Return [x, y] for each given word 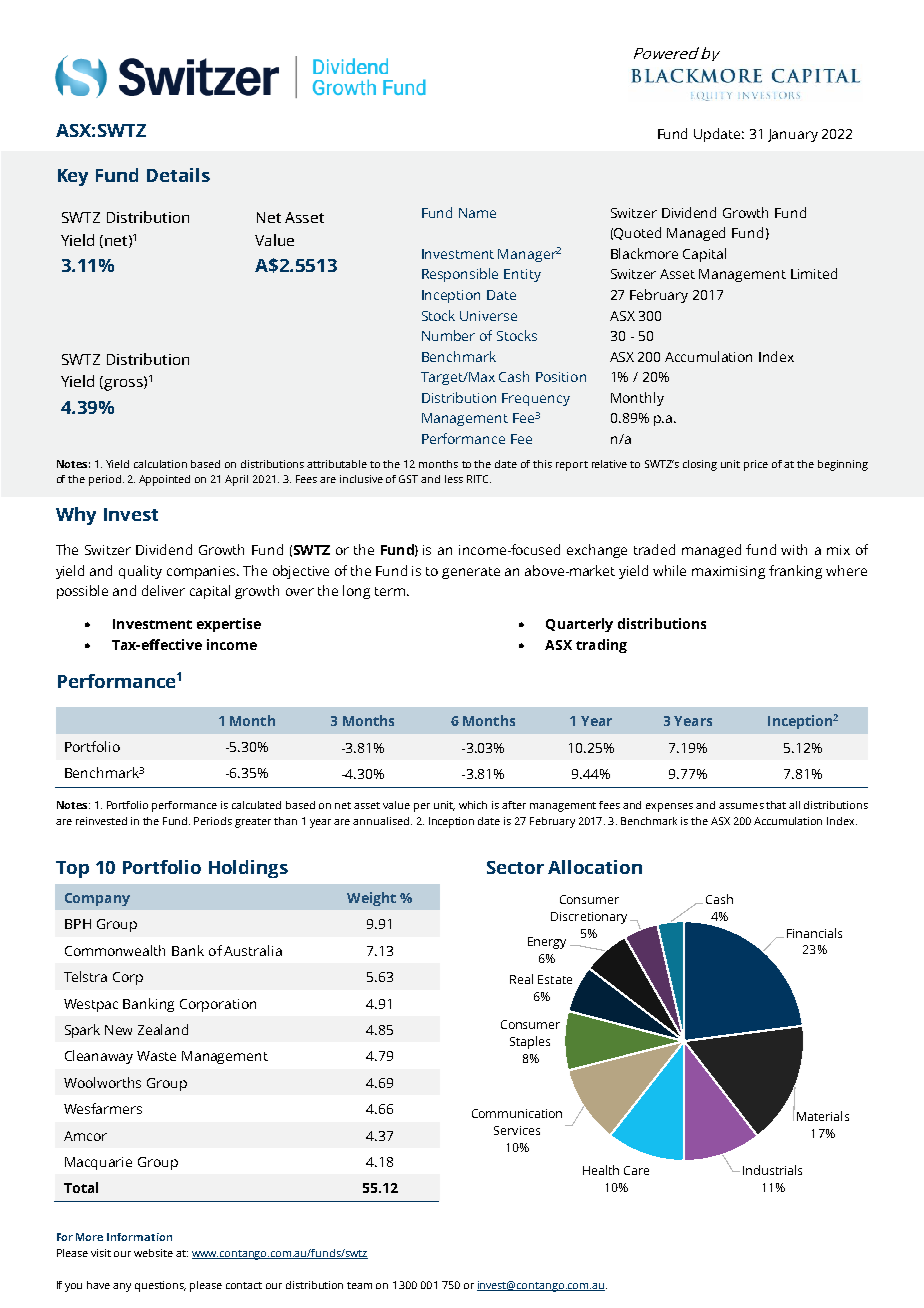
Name [477, 213]
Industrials [772, 1170]
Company [97, 899]
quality [140, 572]
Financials [814, 933]
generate [471, 573]
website [153, 1253]
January [793, 135]
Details [178, 175]
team [359, 1285]
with [794, 549]
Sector [515, 867]
